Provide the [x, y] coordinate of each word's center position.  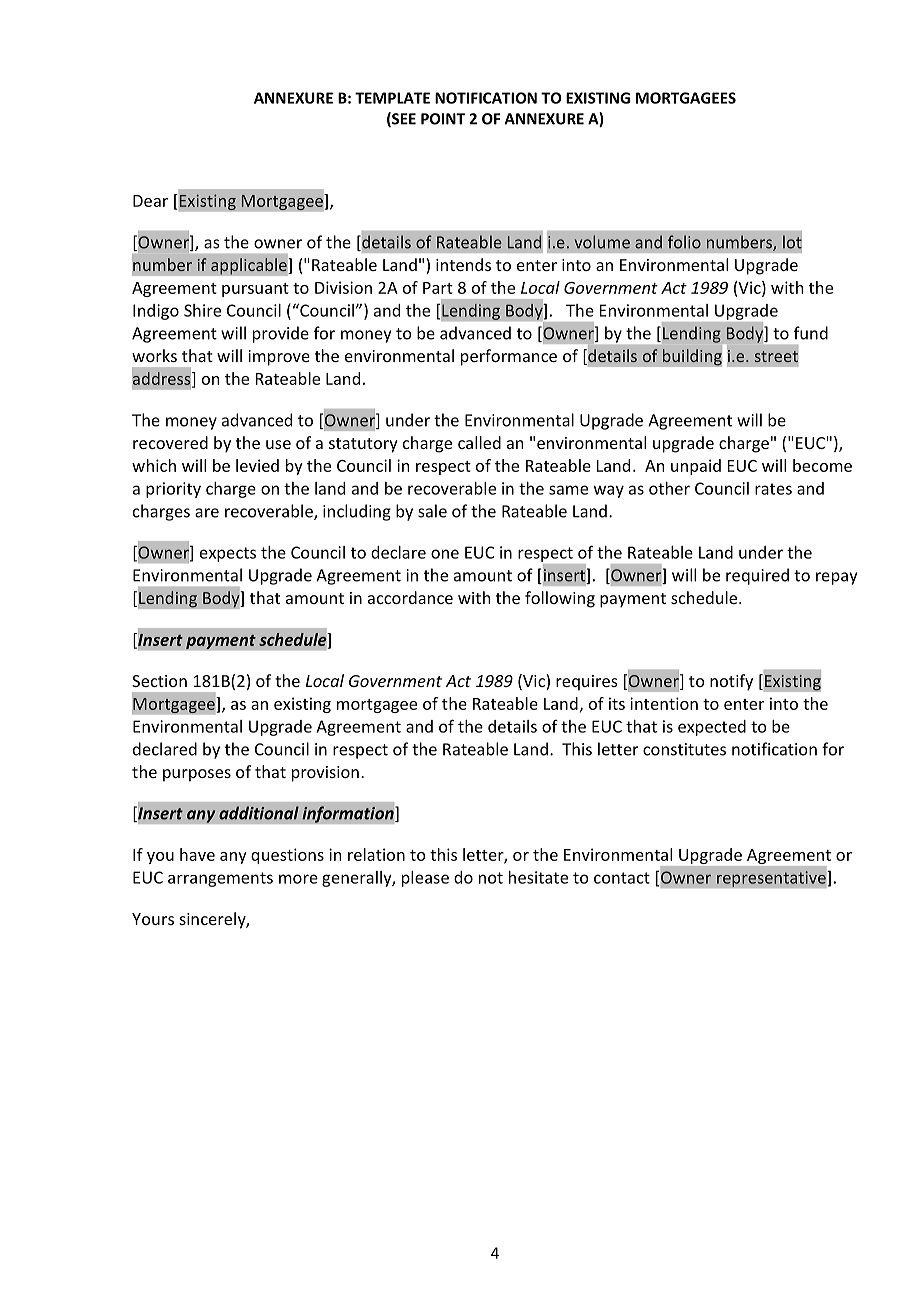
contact [622, 878]
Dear [150, 201]
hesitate [538, 877]
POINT [443, 119]
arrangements [220, 879]
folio [684, 242]
